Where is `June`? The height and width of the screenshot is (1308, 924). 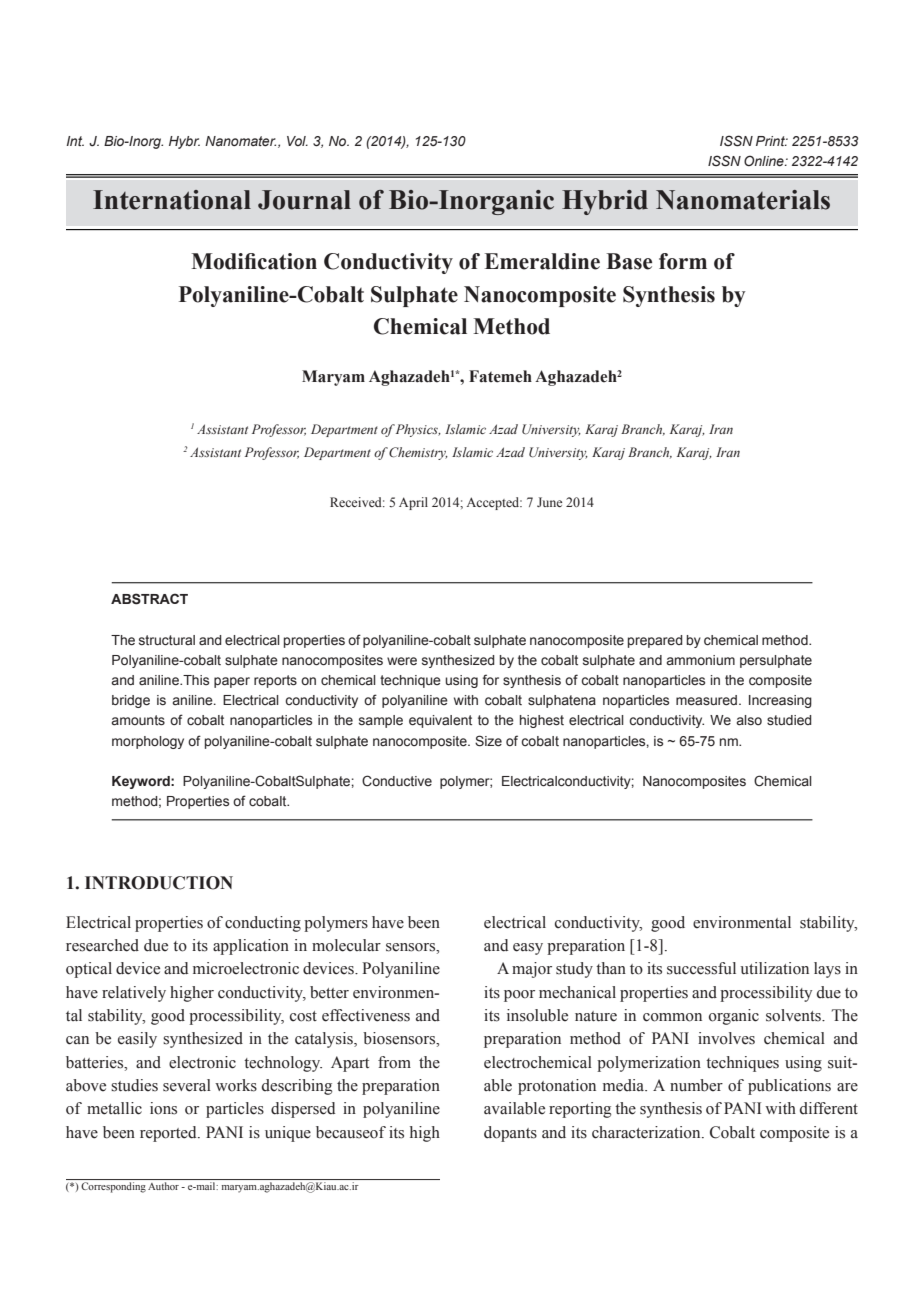 June is located at coordinates (549, 502).
